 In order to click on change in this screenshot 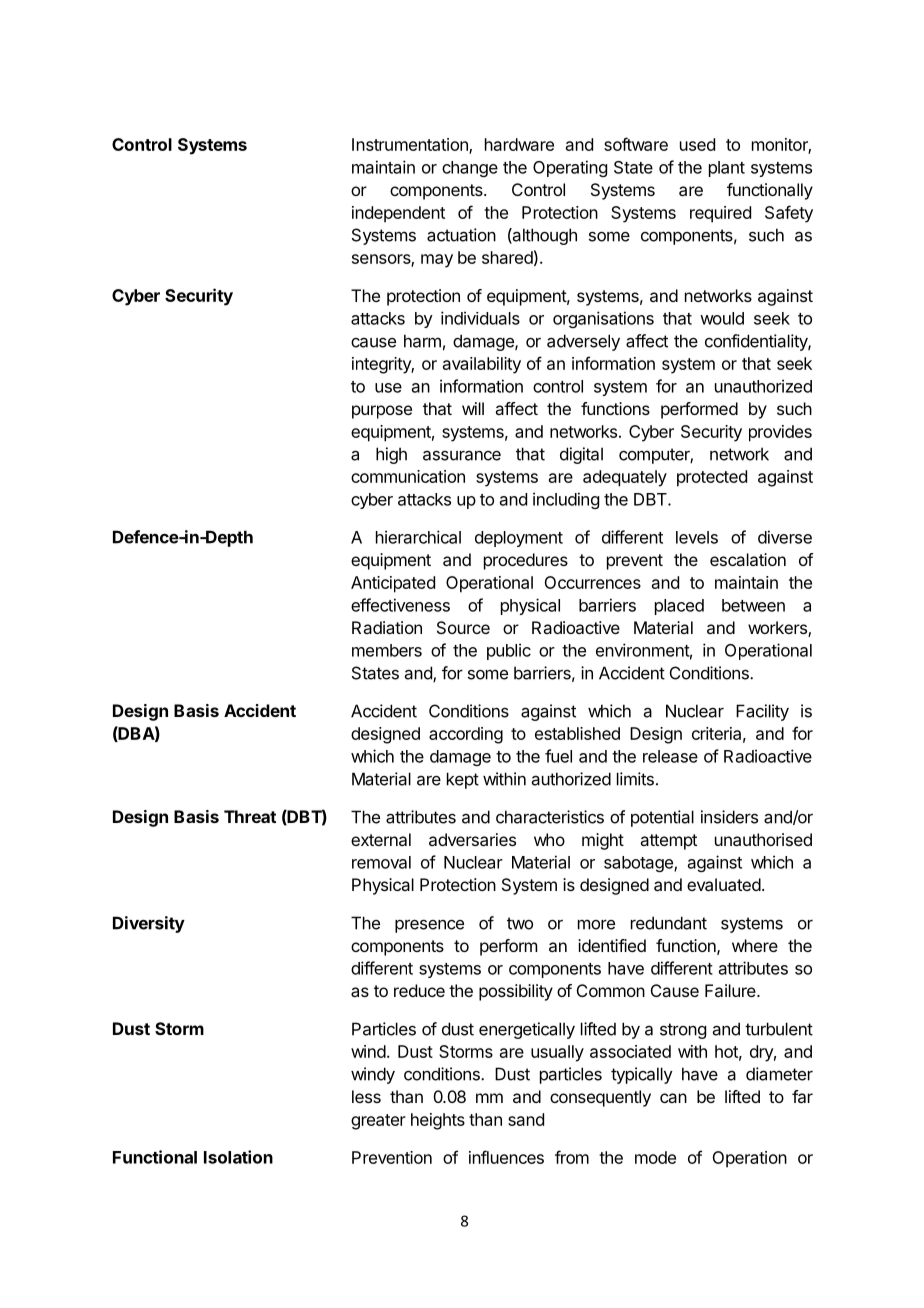, I will do `click(470, 169)`.
